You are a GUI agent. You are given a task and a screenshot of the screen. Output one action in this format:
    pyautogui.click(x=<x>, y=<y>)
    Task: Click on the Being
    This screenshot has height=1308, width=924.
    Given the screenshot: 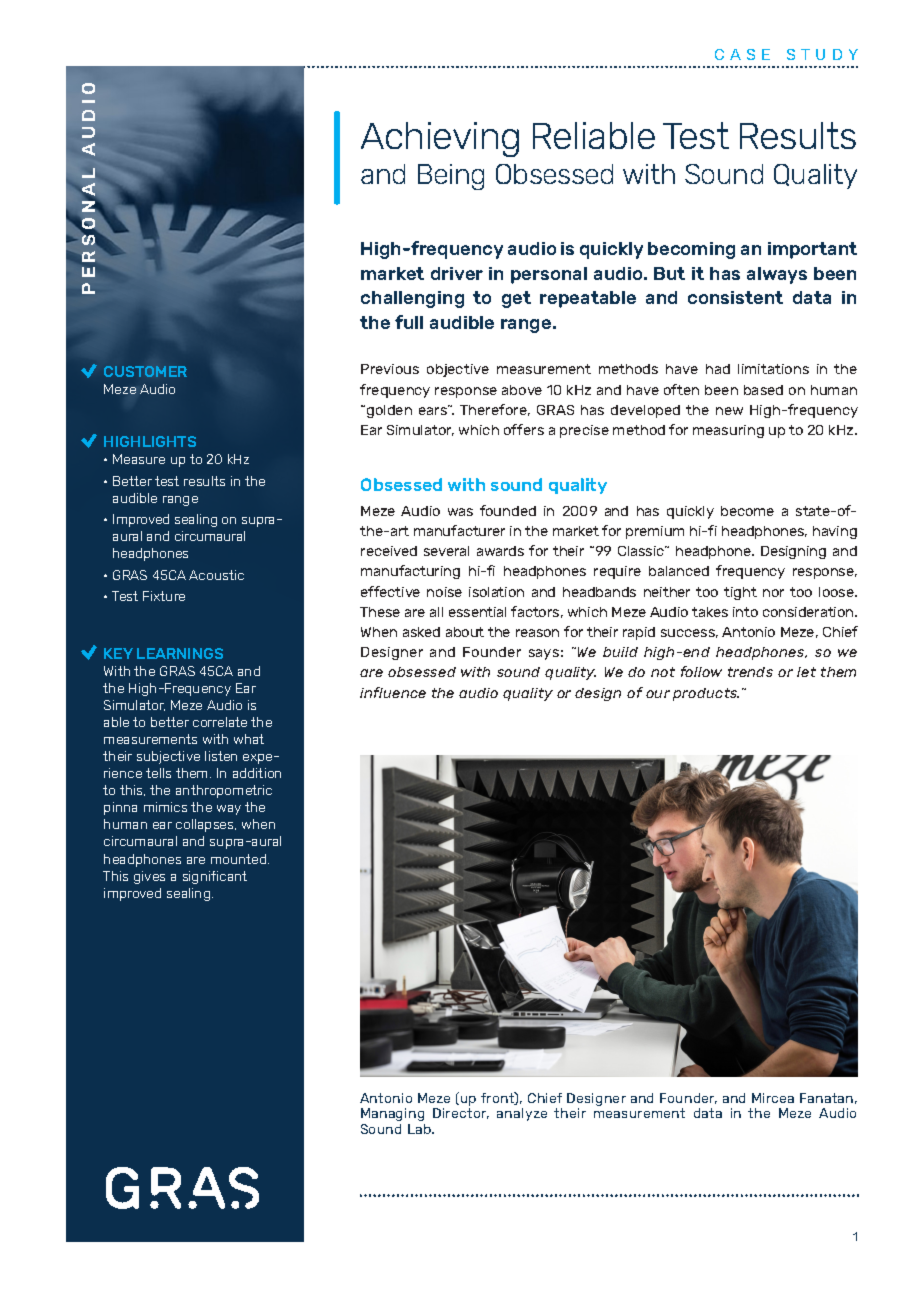 What is the action you would take?
    pyautogui.click(x=451, y=177)
